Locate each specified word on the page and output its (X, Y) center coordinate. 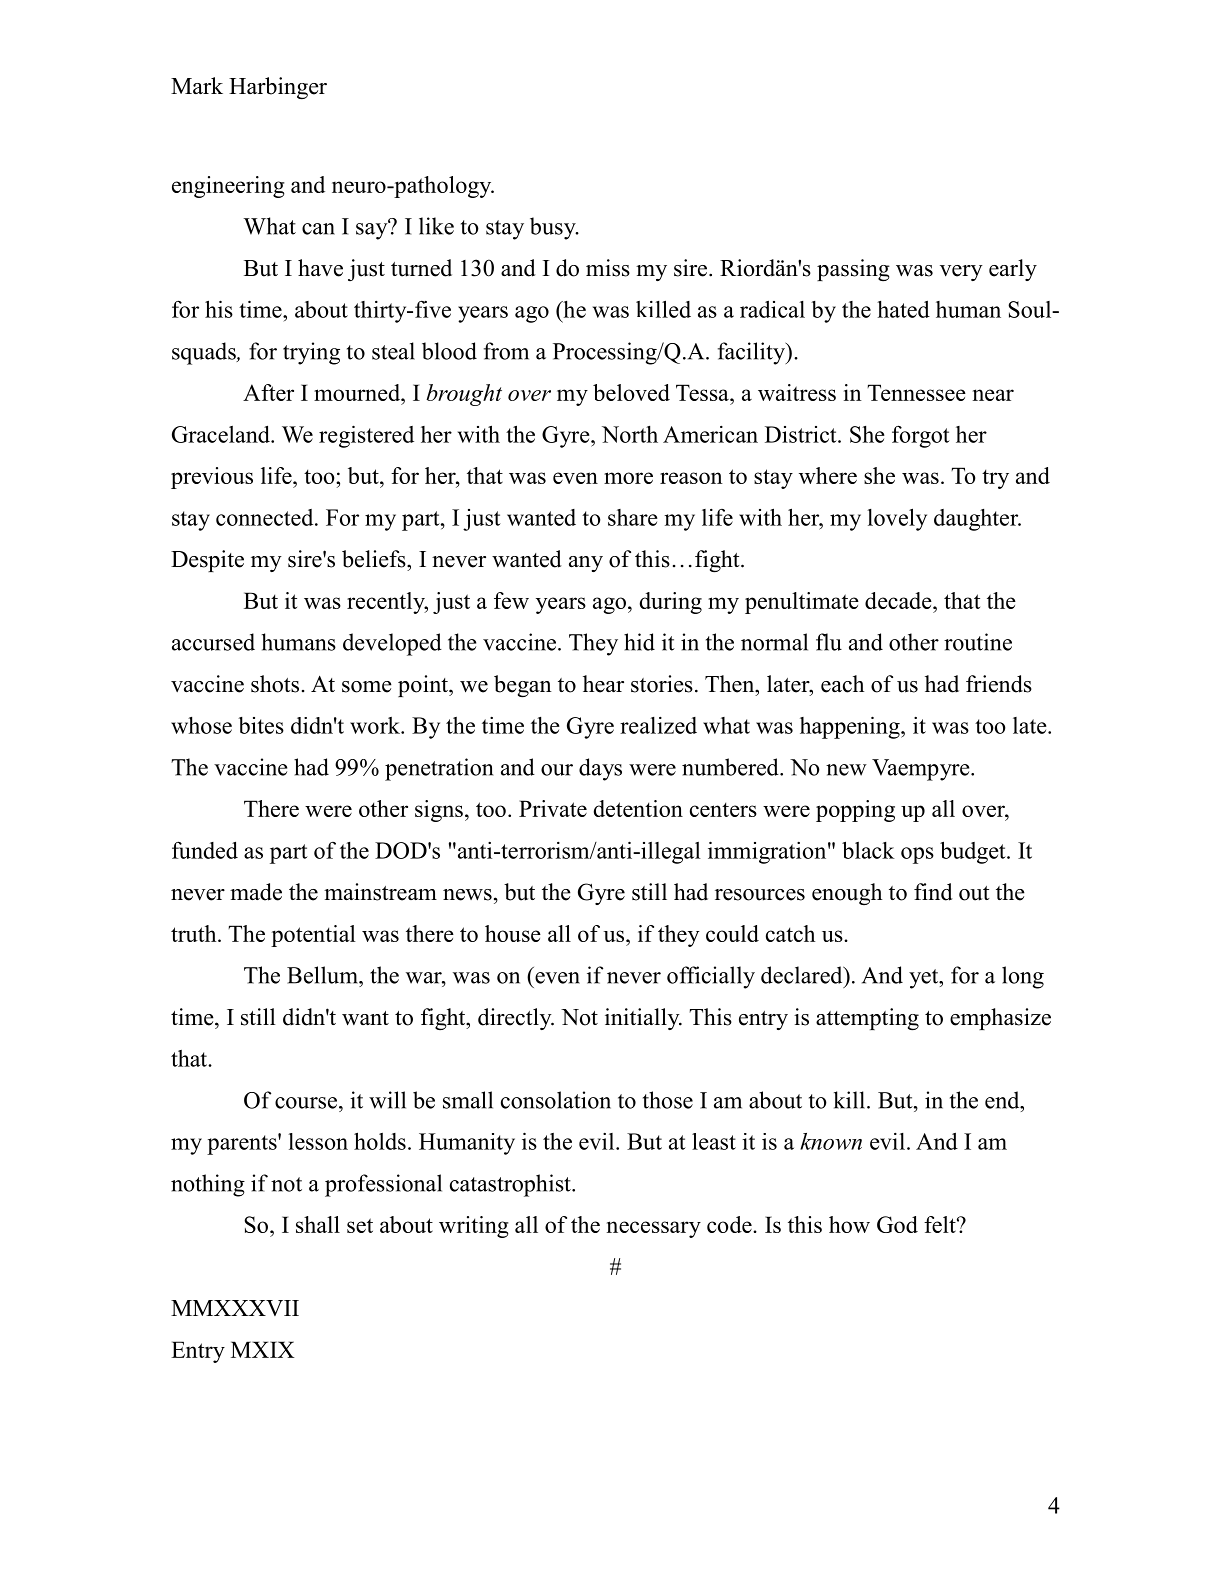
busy (554, 228)
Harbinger (278, 88)
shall (318, 1224)
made (256, 892)
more (628, 478)
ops (917, 855)
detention (638, 808)
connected (266, 517)
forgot (921, 436)
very (961, 273)
